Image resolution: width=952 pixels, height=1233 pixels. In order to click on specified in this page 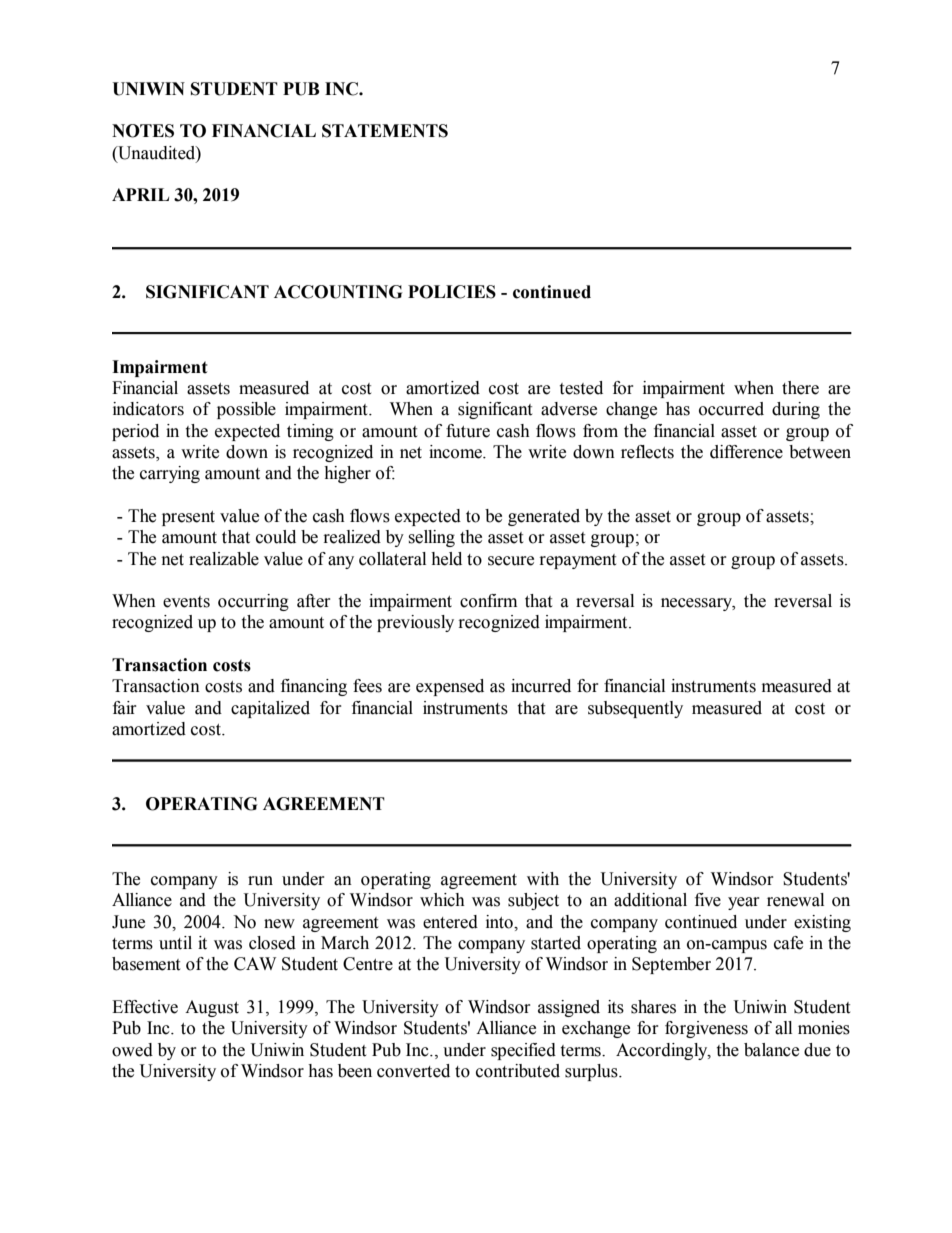, I will do `click(523, 1051)`.
